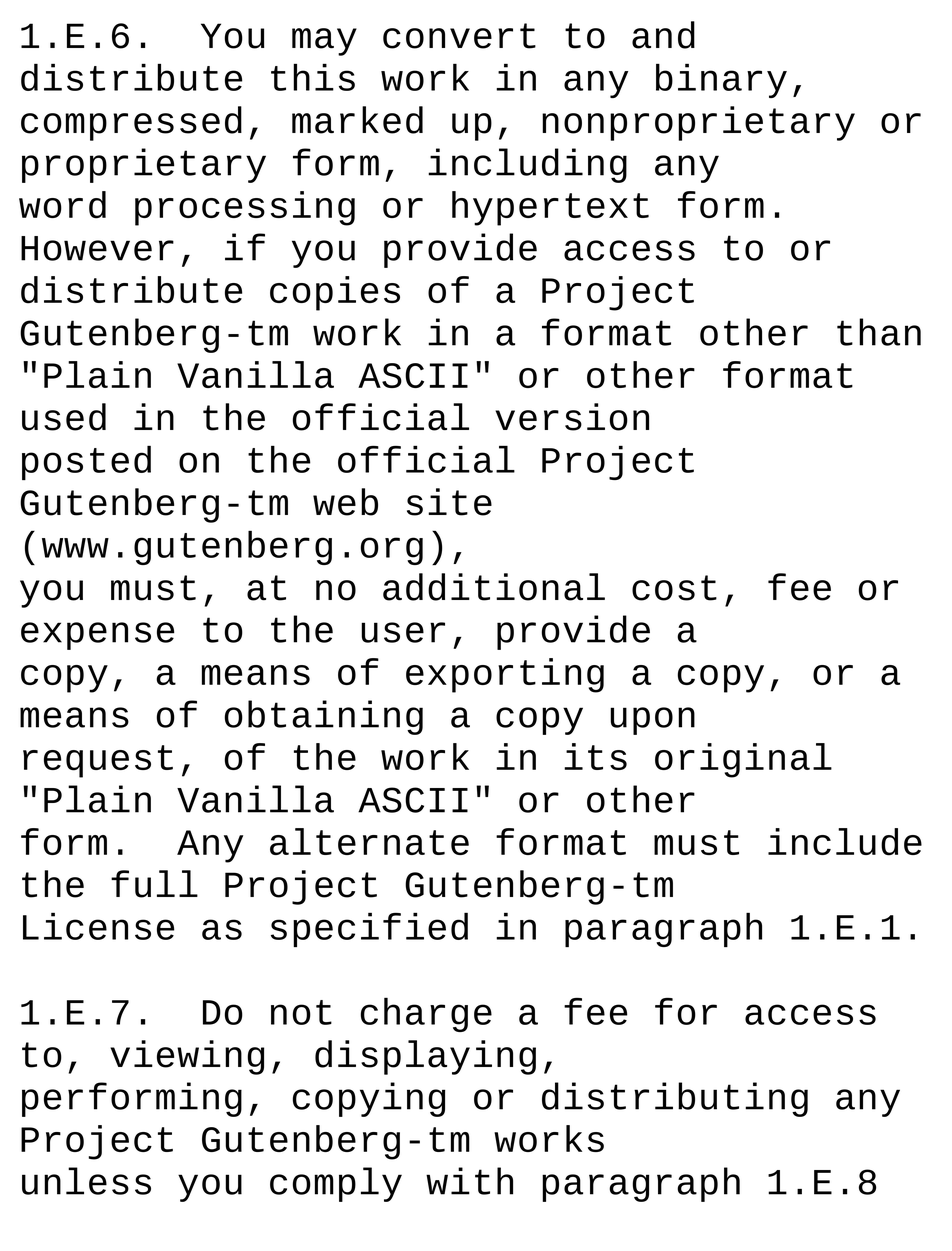 Image resolution: width=952 pixels, height=1251 pixels. What do you see at coordinates (675, 1099) in the image?
I see `distributing` at bounding box center [675, 1099].
